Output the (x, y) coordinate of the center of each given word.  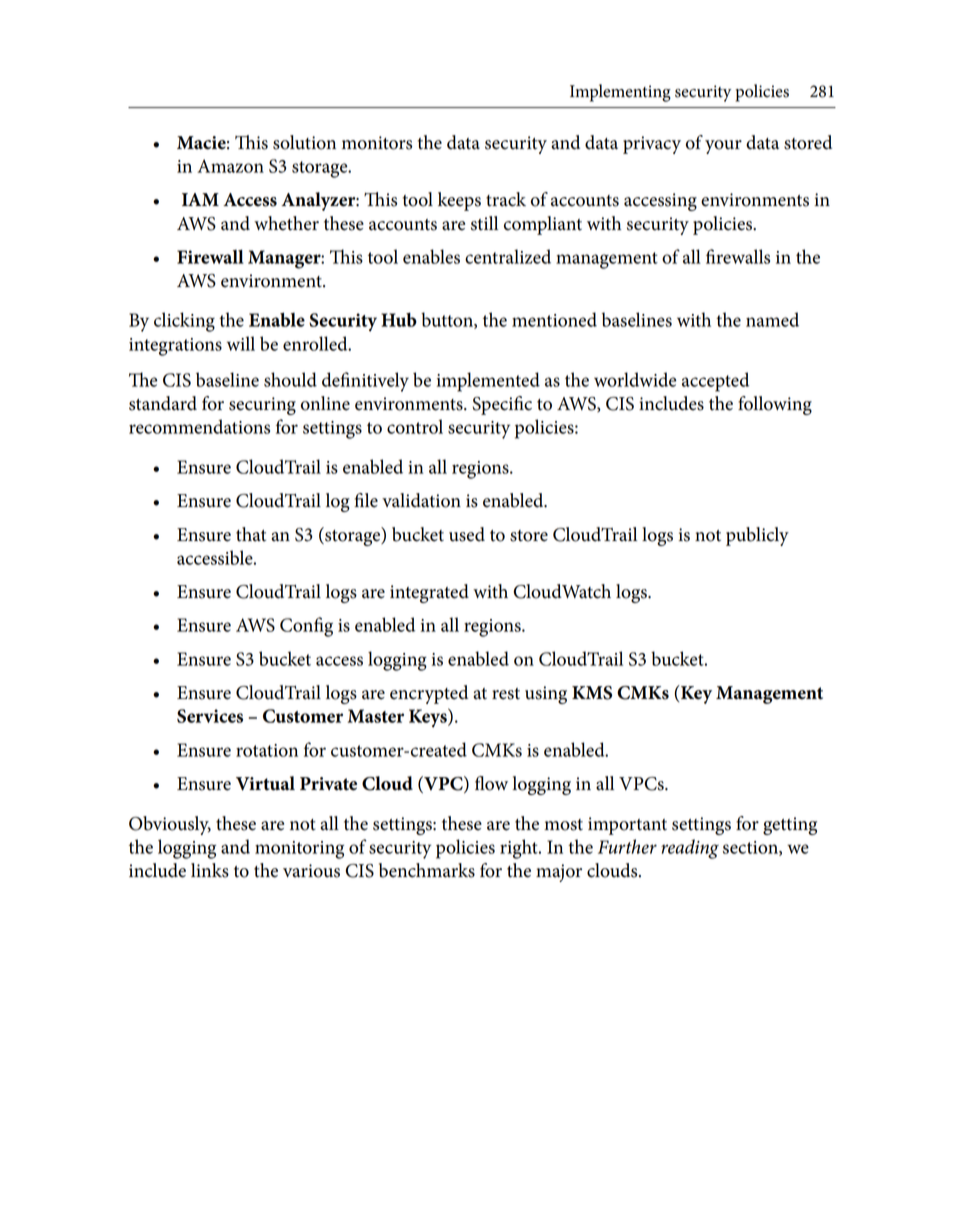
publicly (757, 536)
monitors (377, 143)
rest (506, 694)
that (251, 534)
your (723, 147)
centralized (508, 256)
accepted (715, 382)
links (210, 870)
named (772, 319)
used (467, 534)
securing (262, 406)
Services (210, 716)
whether (286, 223)
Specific (502, 405)
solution (304, 142)
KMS (592, 693)
